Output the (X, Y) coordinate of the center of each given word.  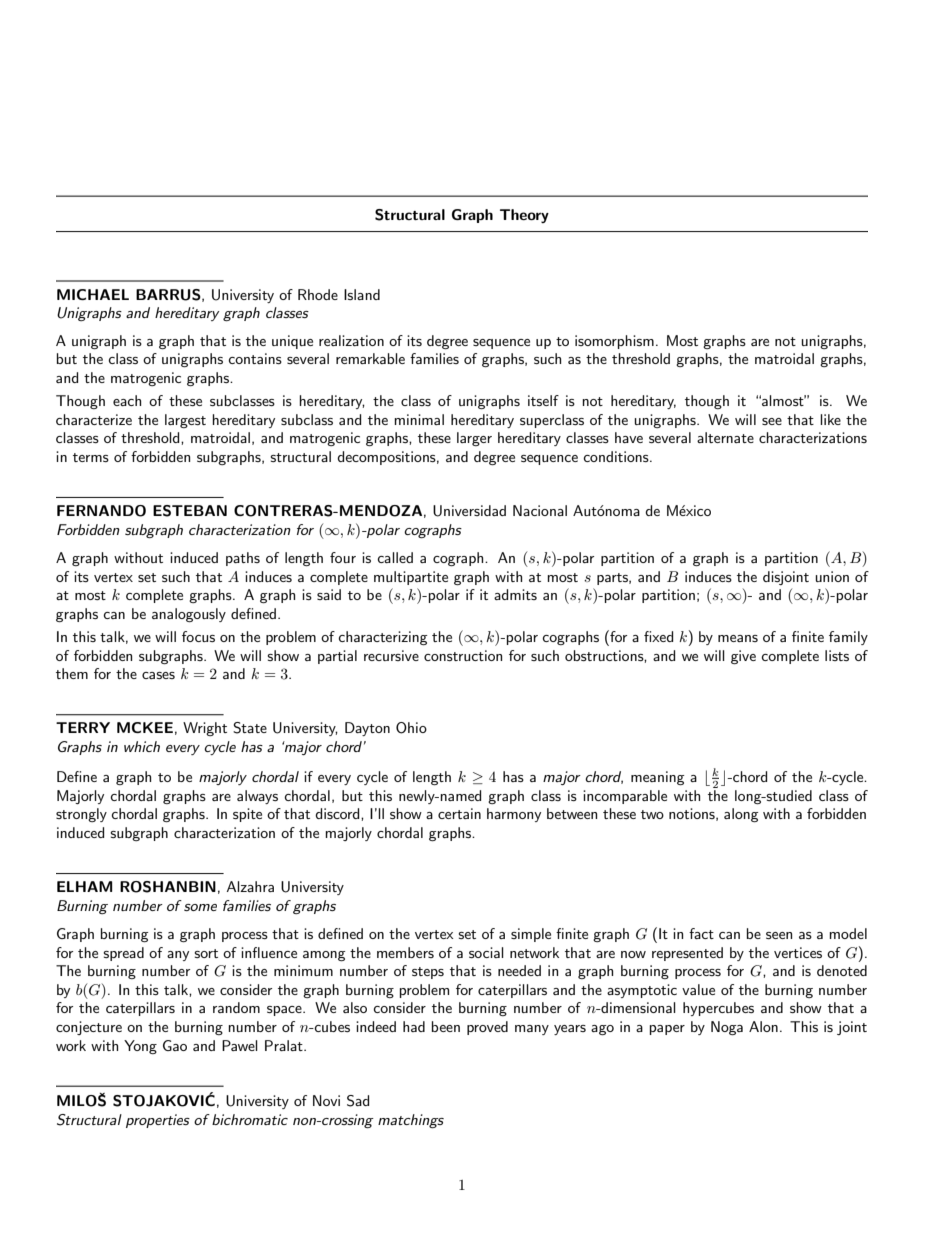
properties (158, 1121)
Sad (358, 1101)
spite (247, 815)
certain (459, 813)
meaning (658, 778)
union (832, 576)
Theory (524, 216)
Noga (727, 1028)
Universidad (469, 511)
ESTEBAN (190, 511)
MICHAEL (93, 294)
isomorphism (614, 342)
